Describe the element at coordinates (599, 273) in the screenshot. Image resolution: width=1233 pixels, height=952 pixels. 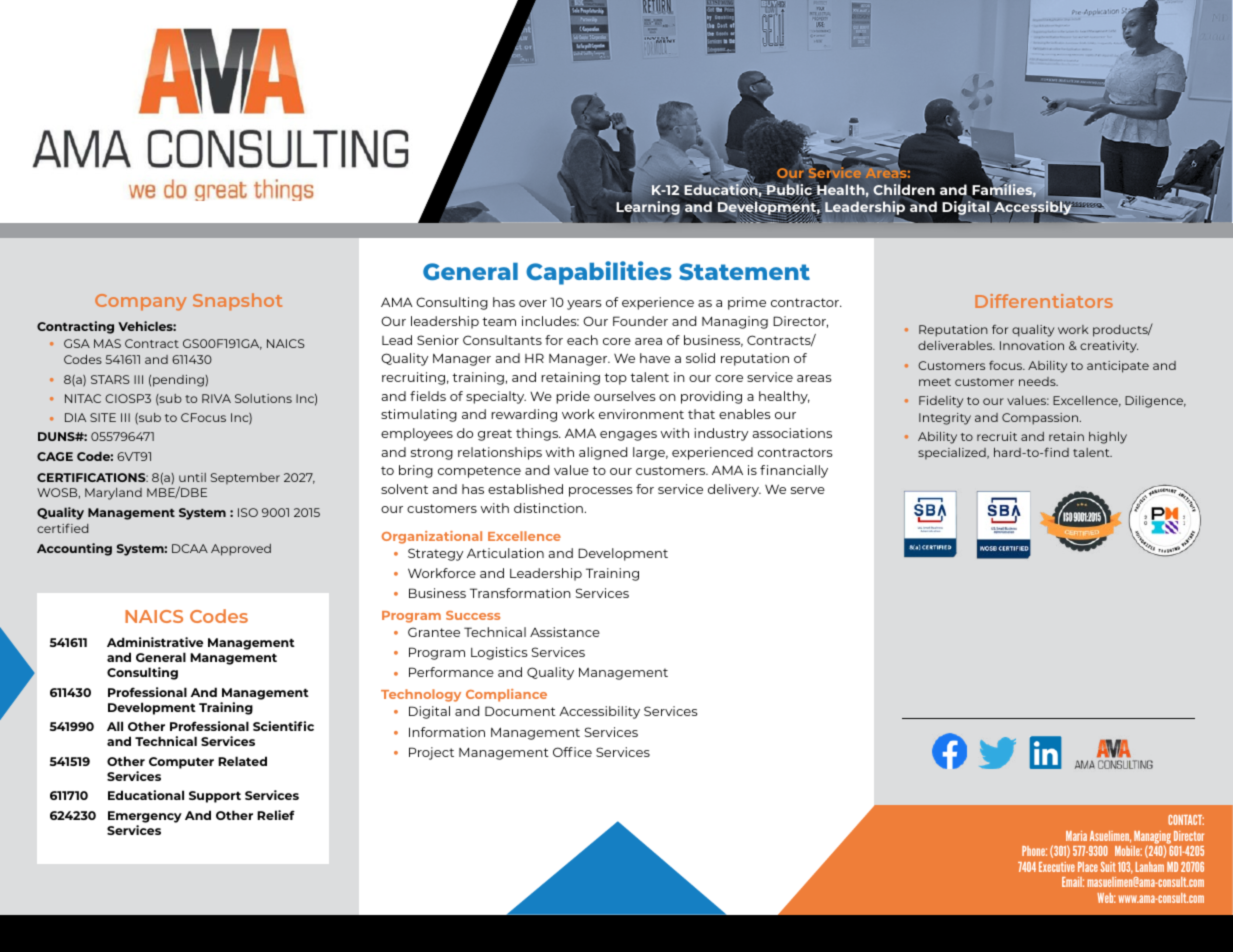
I see `Capabilities` at that location.
